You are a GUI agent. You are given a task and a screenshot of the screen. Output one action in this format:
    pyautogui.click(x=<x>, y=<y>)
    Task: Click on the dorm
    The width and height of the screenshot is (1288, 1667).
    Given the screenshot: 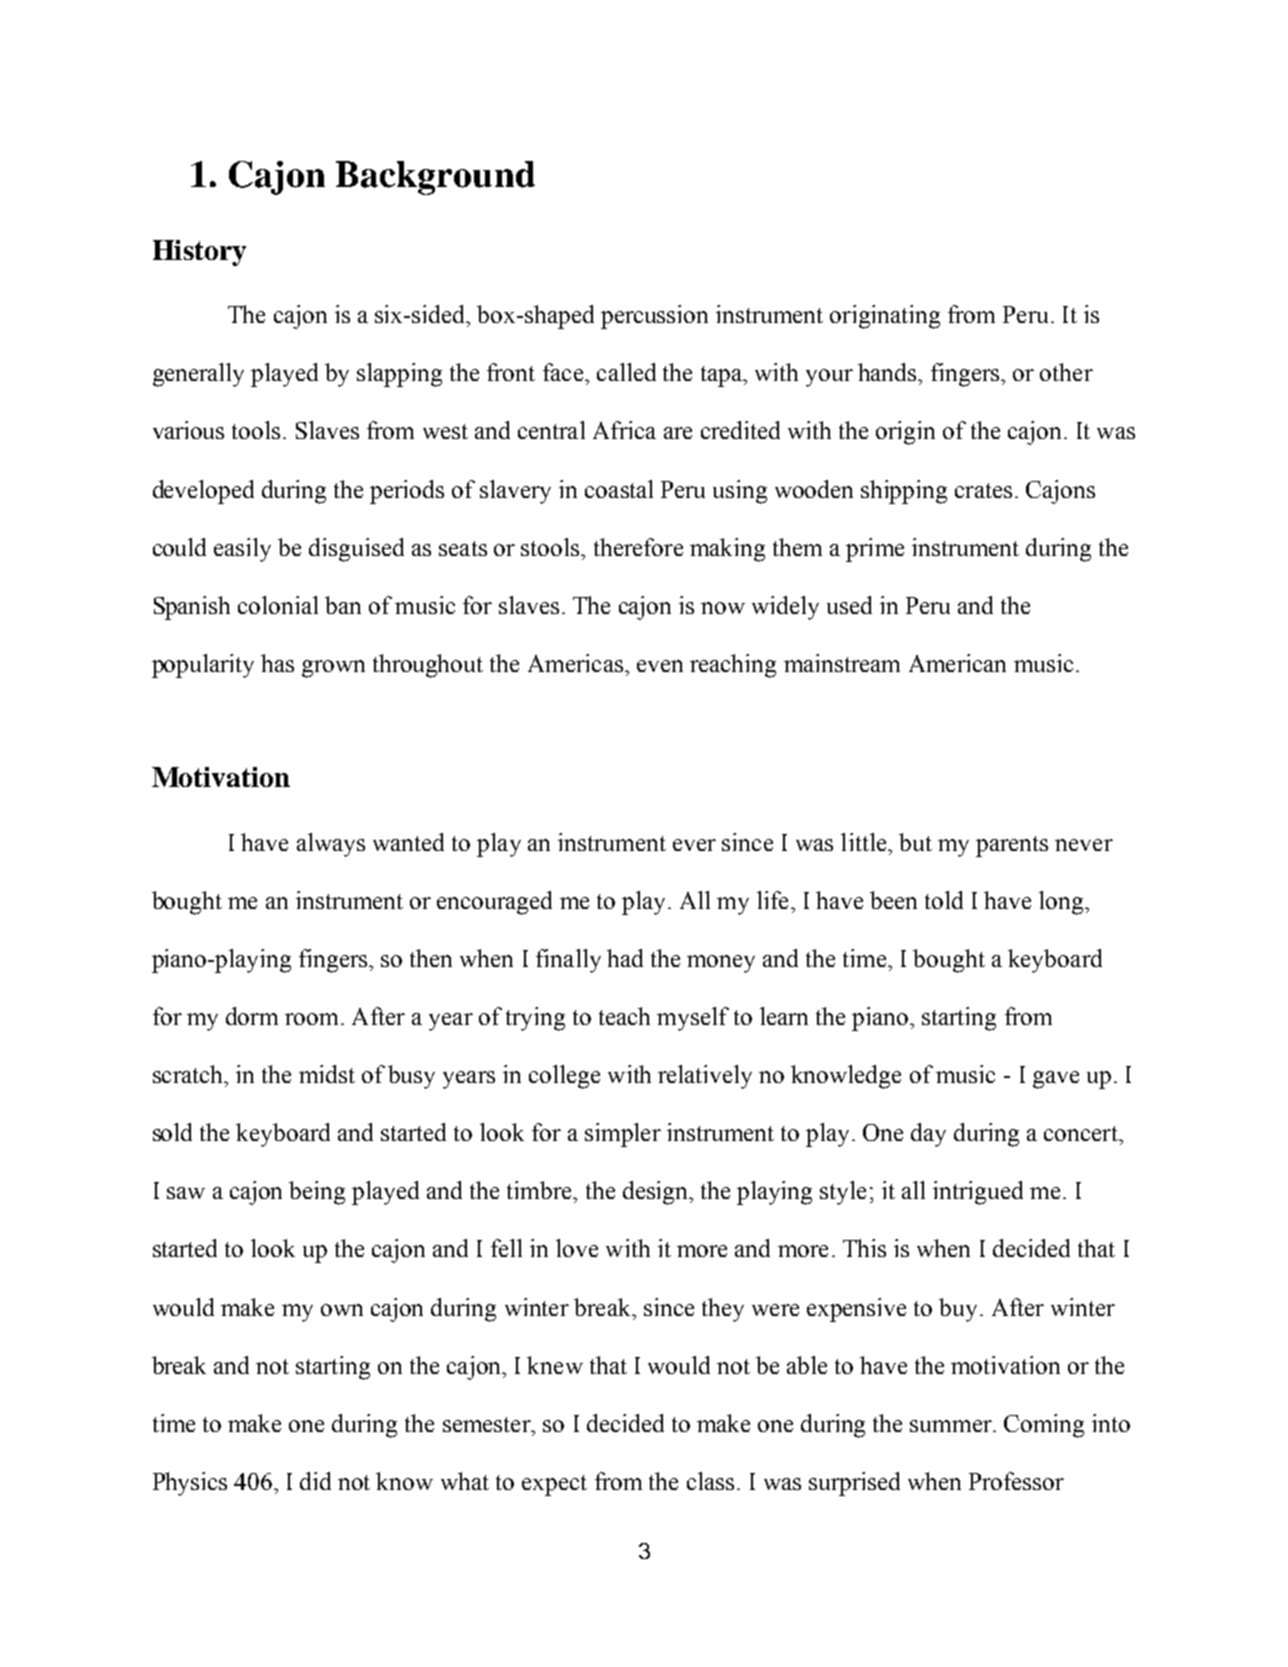 What is the action you would take?
    pyautogui.click(x=252, y=1016)
